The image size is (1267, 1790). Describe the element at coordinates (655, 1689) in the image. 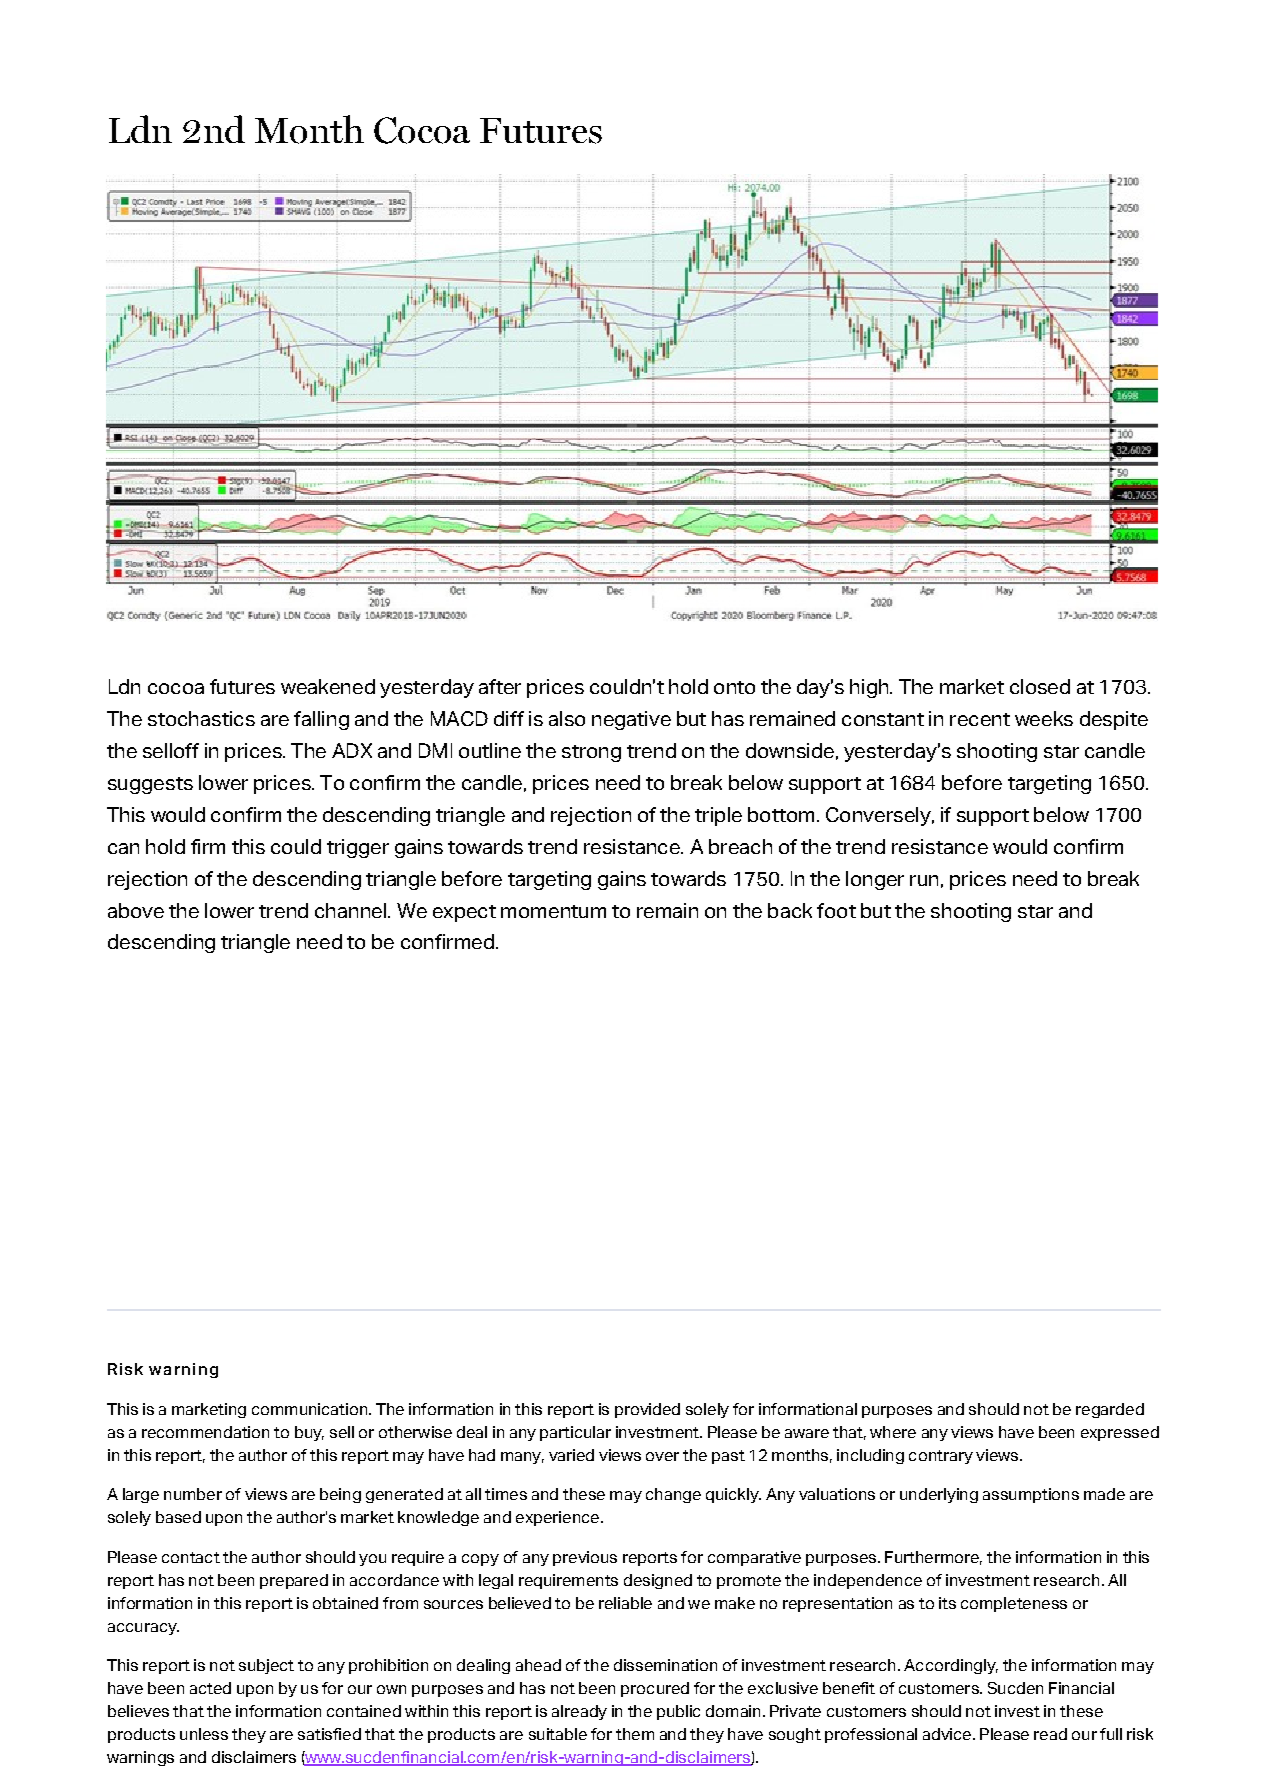

I see `procured` at that location.
